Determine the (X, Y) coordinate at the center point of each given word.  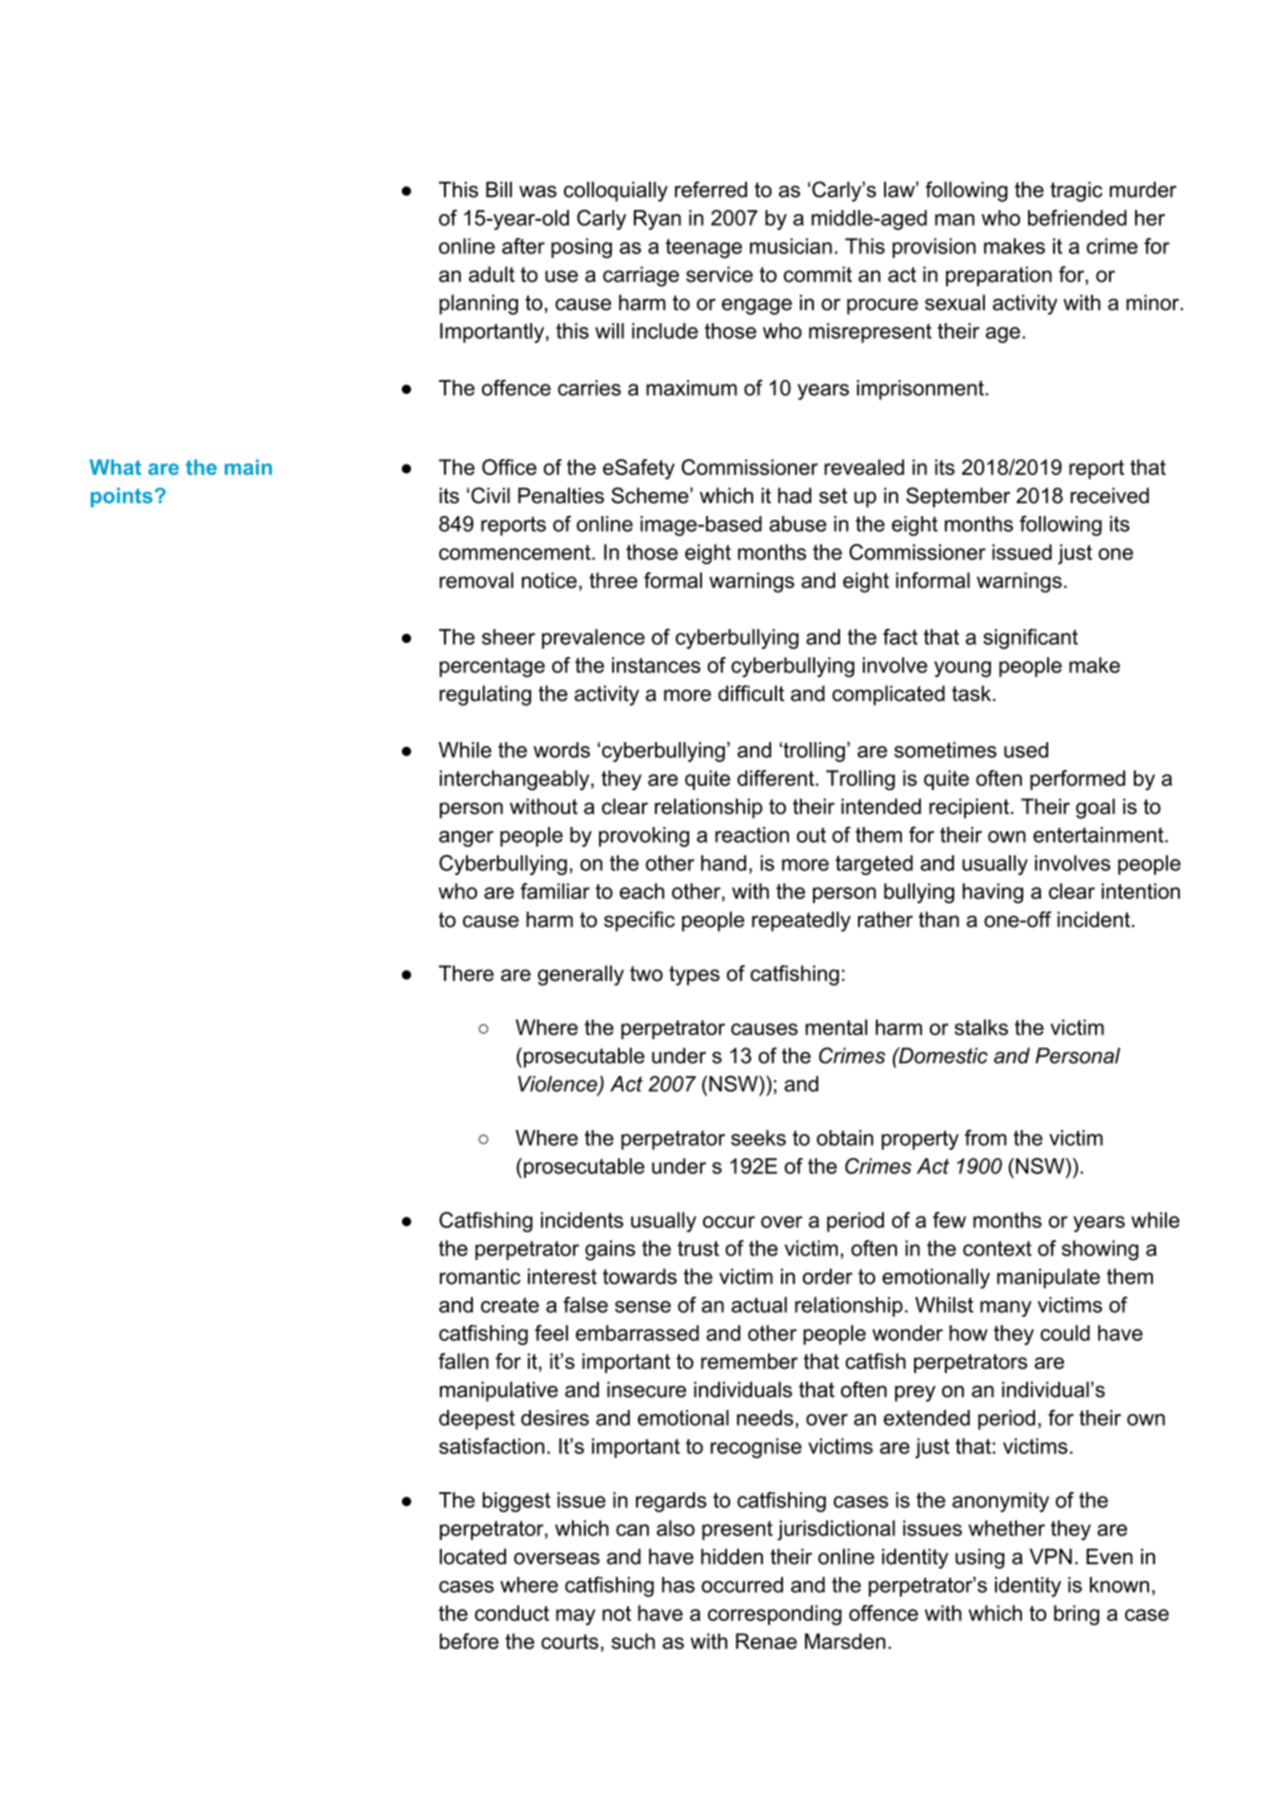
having (993, 893)
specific (639, 921)
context (997, 1248)
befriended (1077, 217)
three (613, 580)
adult (492, 274)
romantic (480, 1276)
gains (610, 1250)
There (466, 973)
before (469, 1641)
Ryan (657, 220)
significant (1030, 639)
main (248, 467)
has (678, 1585)
